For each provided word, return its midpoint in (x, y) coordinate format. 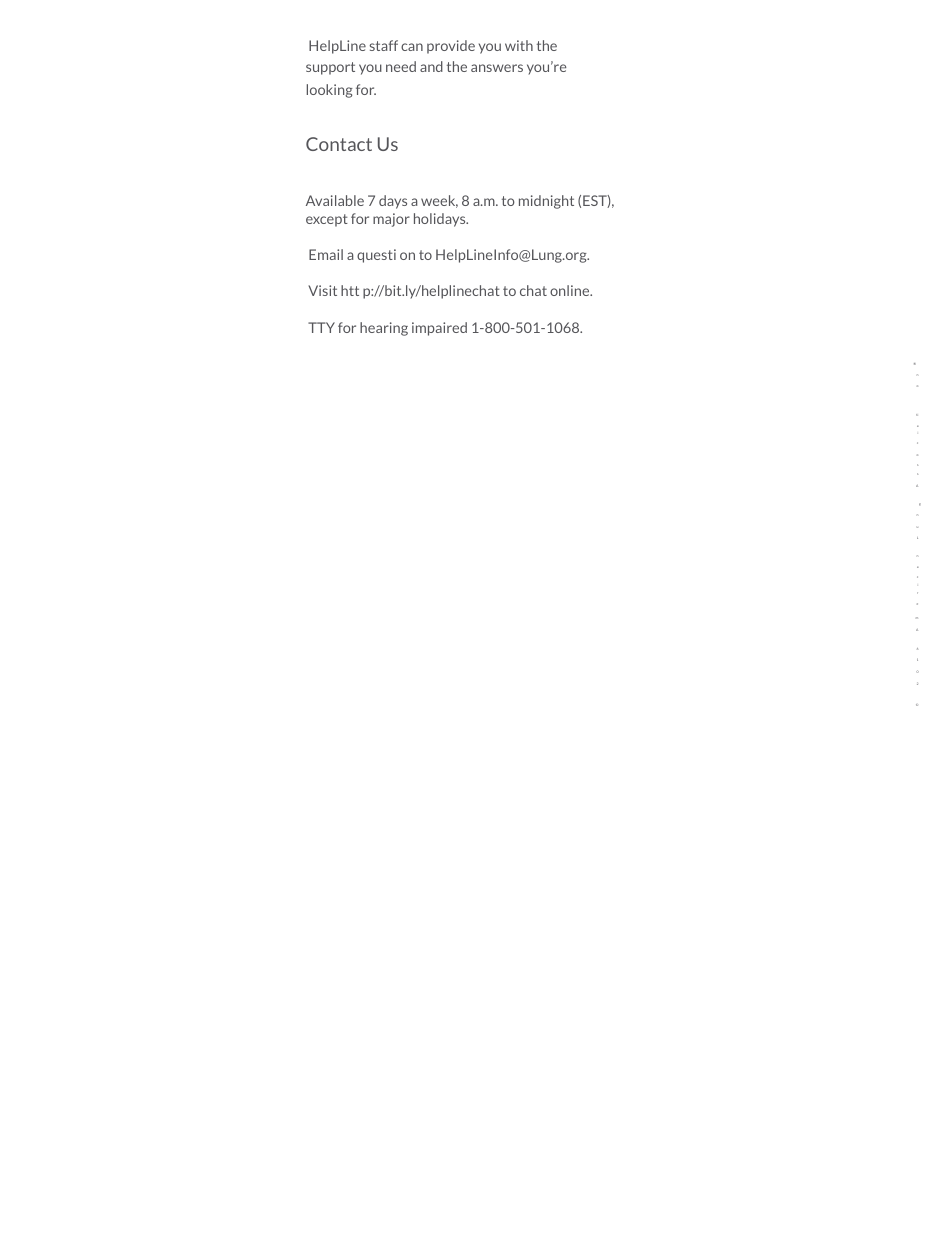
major (391, 220)
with (519, 45)
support (330, 68)
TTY (321, 327)
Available (335, 200)
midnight (546, 202)
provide (451, 47)
